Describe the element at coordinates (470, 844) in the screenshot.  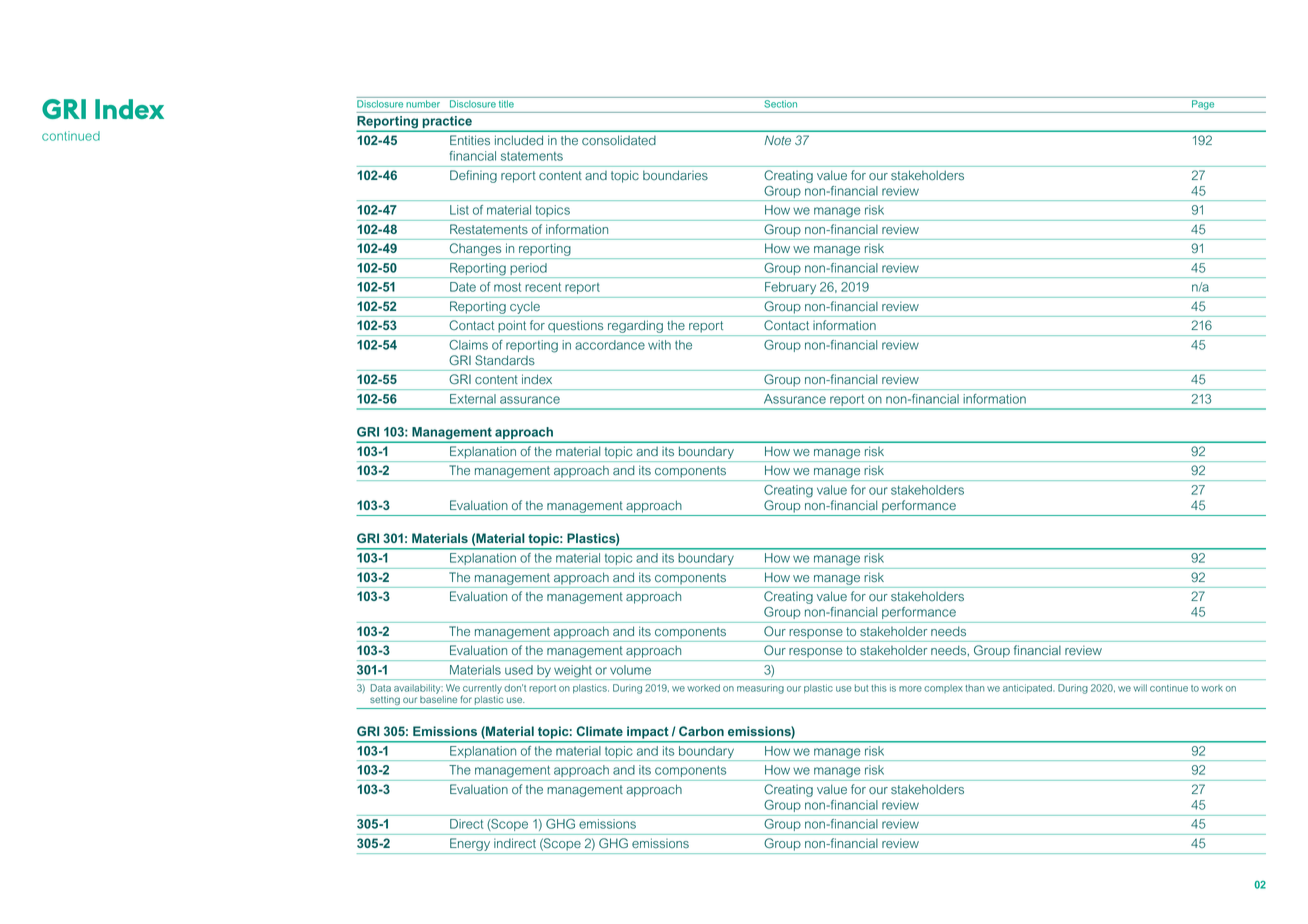
I see `Energy` at that location.
